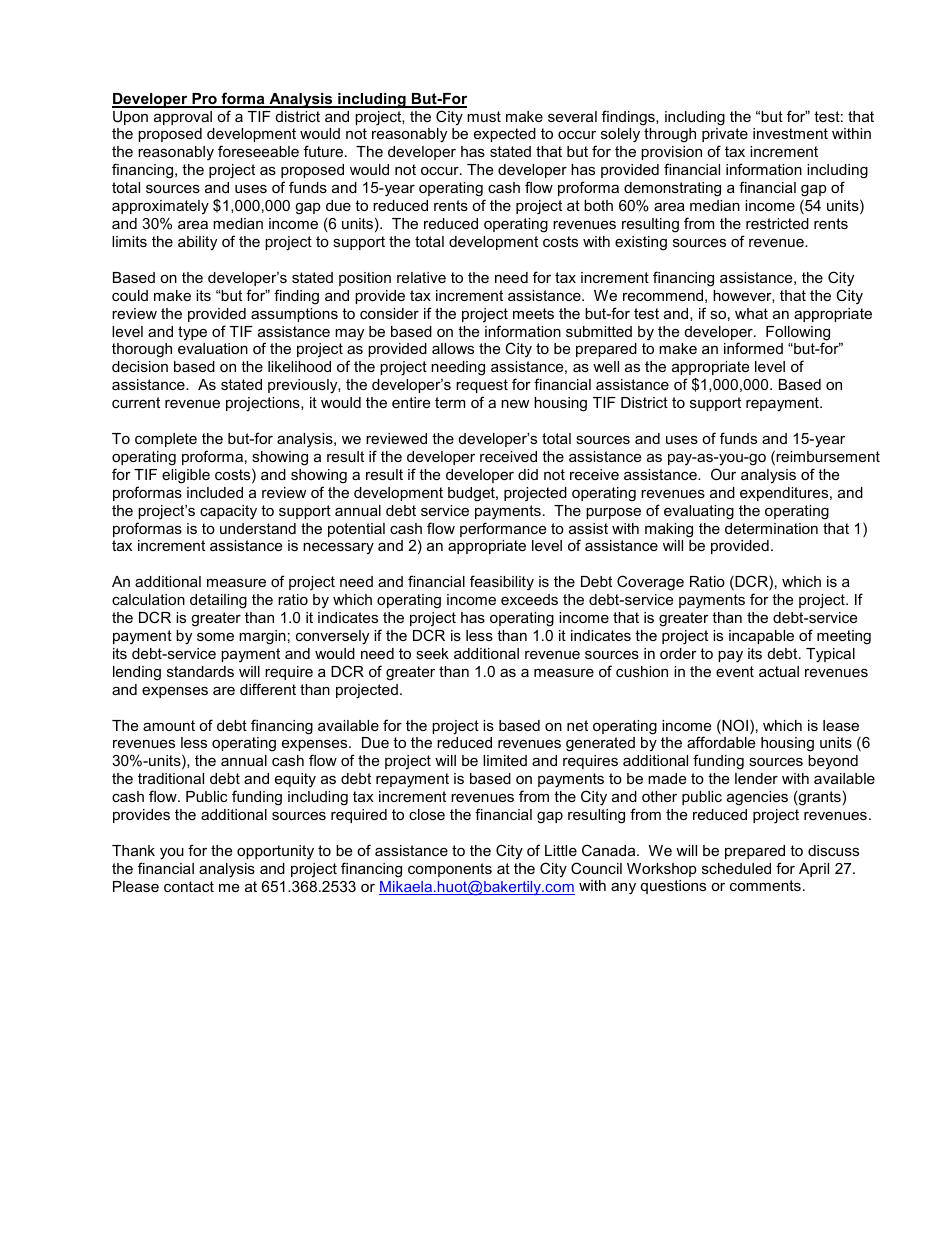  I want to click on foreseeable, so click(258, 151).
